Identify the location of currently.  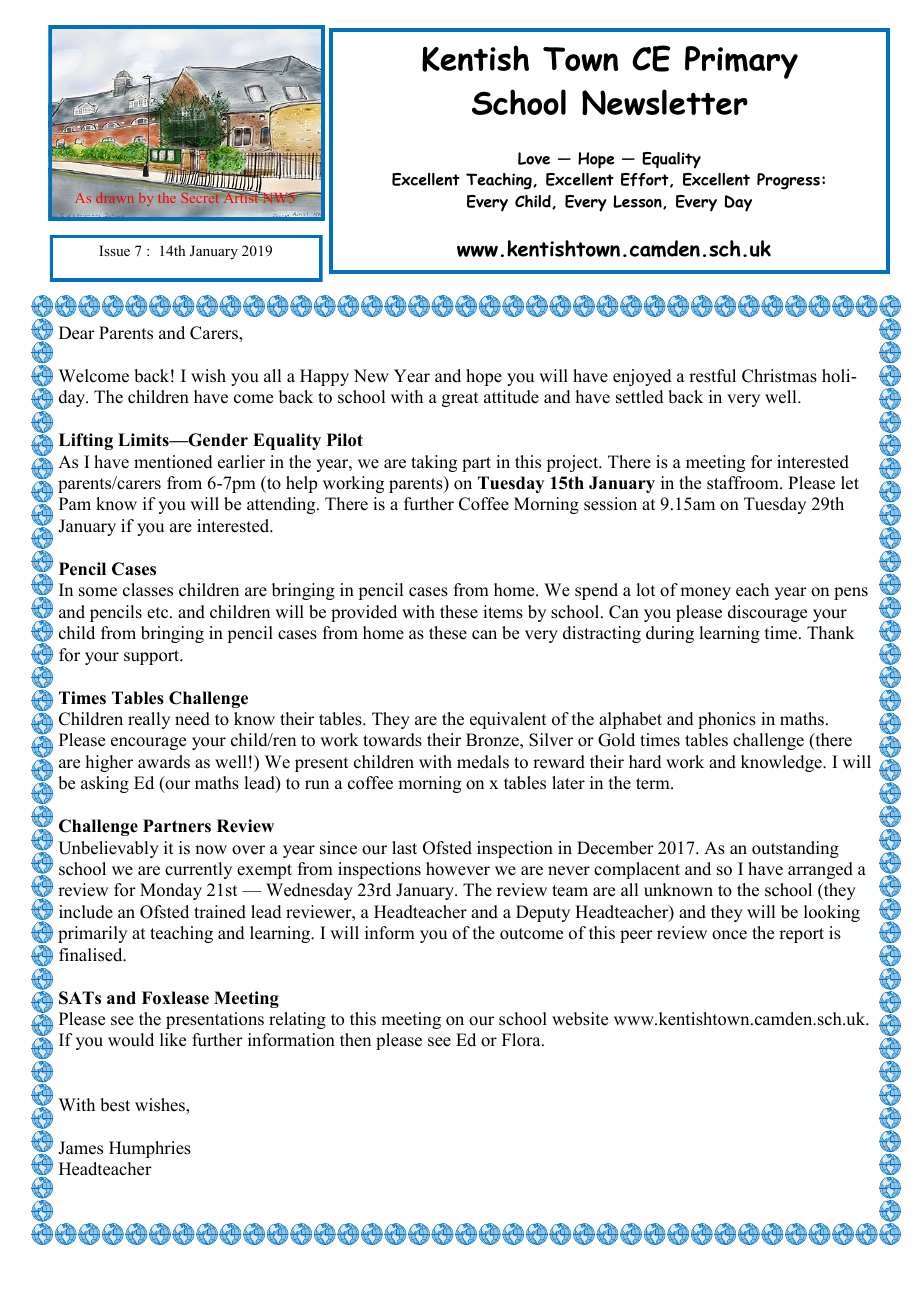
(198, 870).
